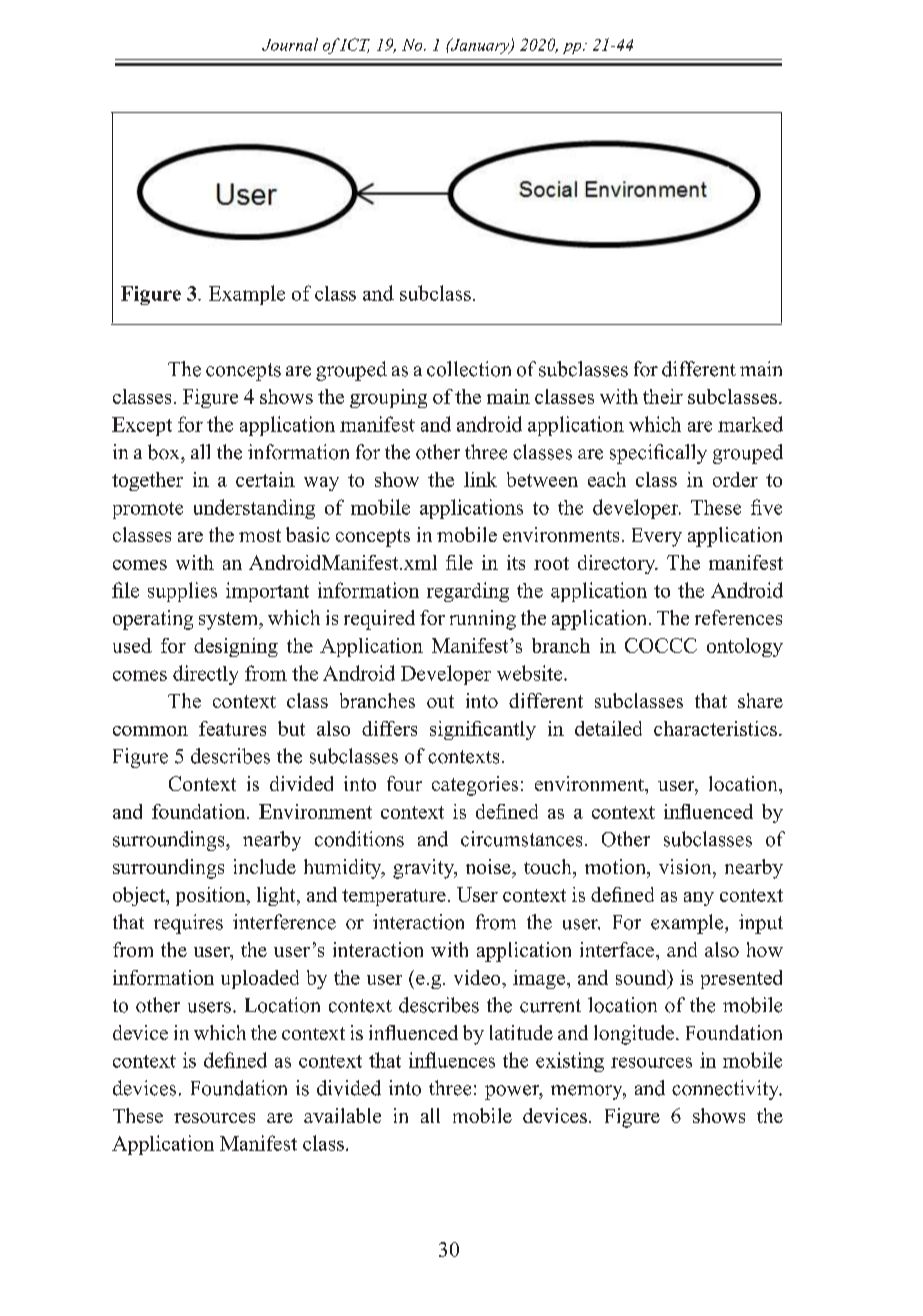 The height and width of the document is (1316, 923). I want to click on noise, so click(489, 866).
